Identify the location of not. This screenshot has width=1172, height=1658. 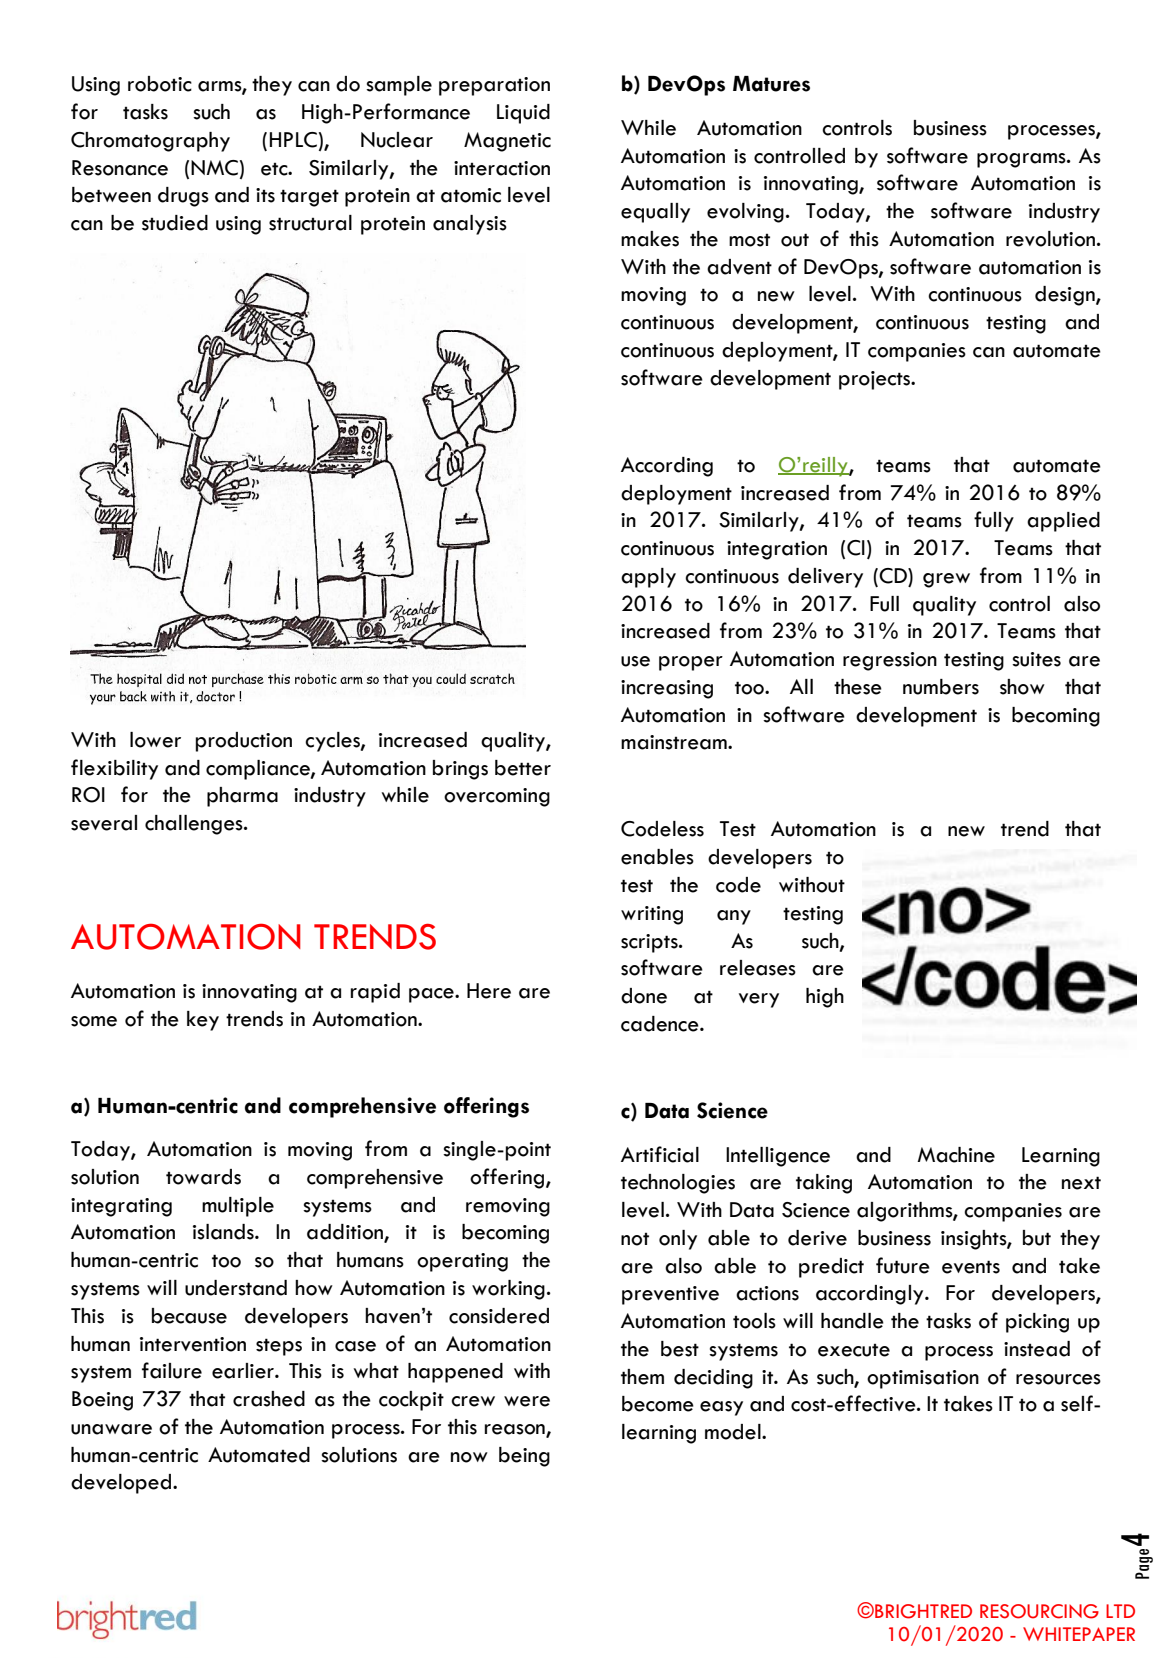
(635, 1239).
